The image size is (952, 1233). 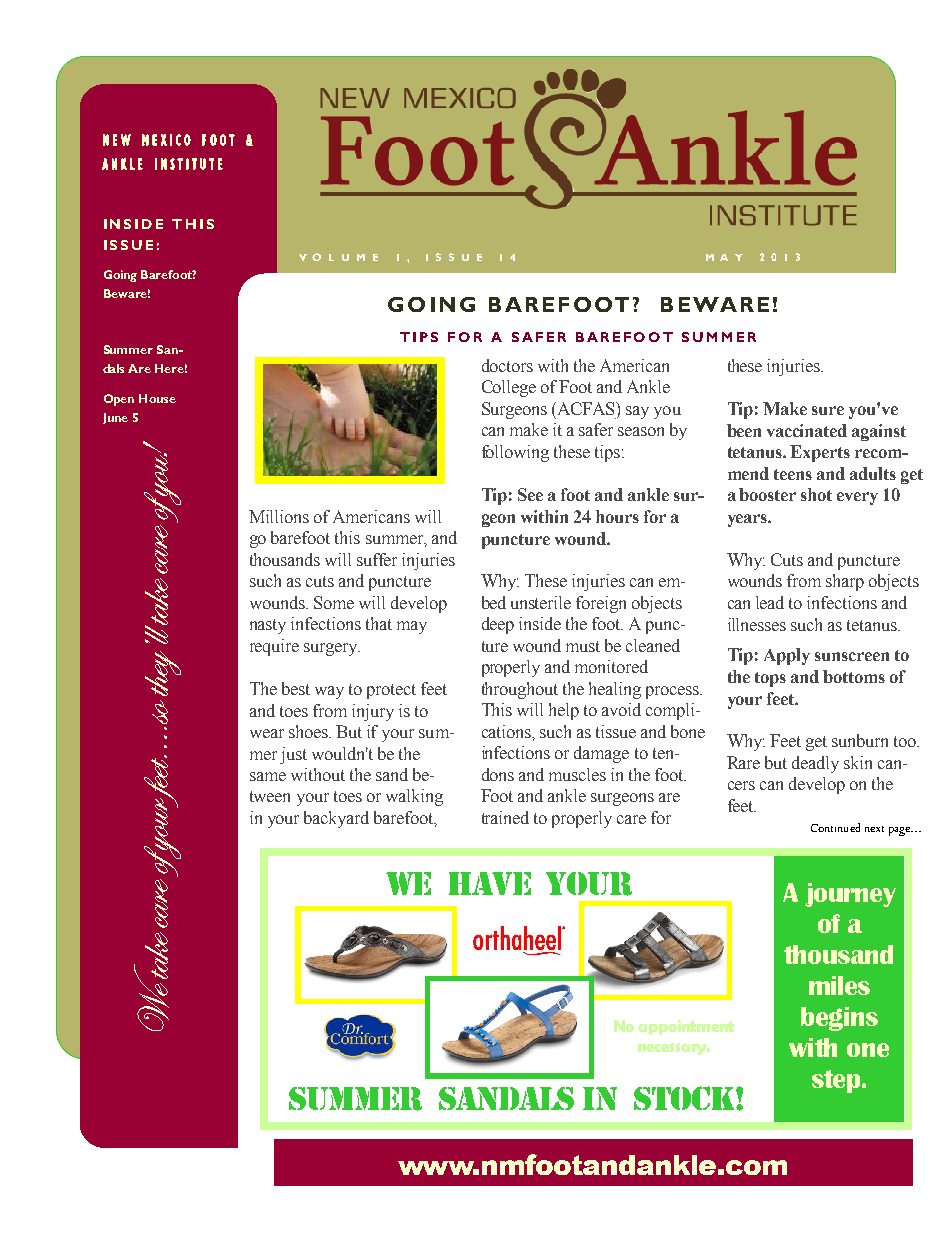 What do you see at coordinates (279, 516) in the screenshot?
I see `Millions` at bounding box center [279, 516].
